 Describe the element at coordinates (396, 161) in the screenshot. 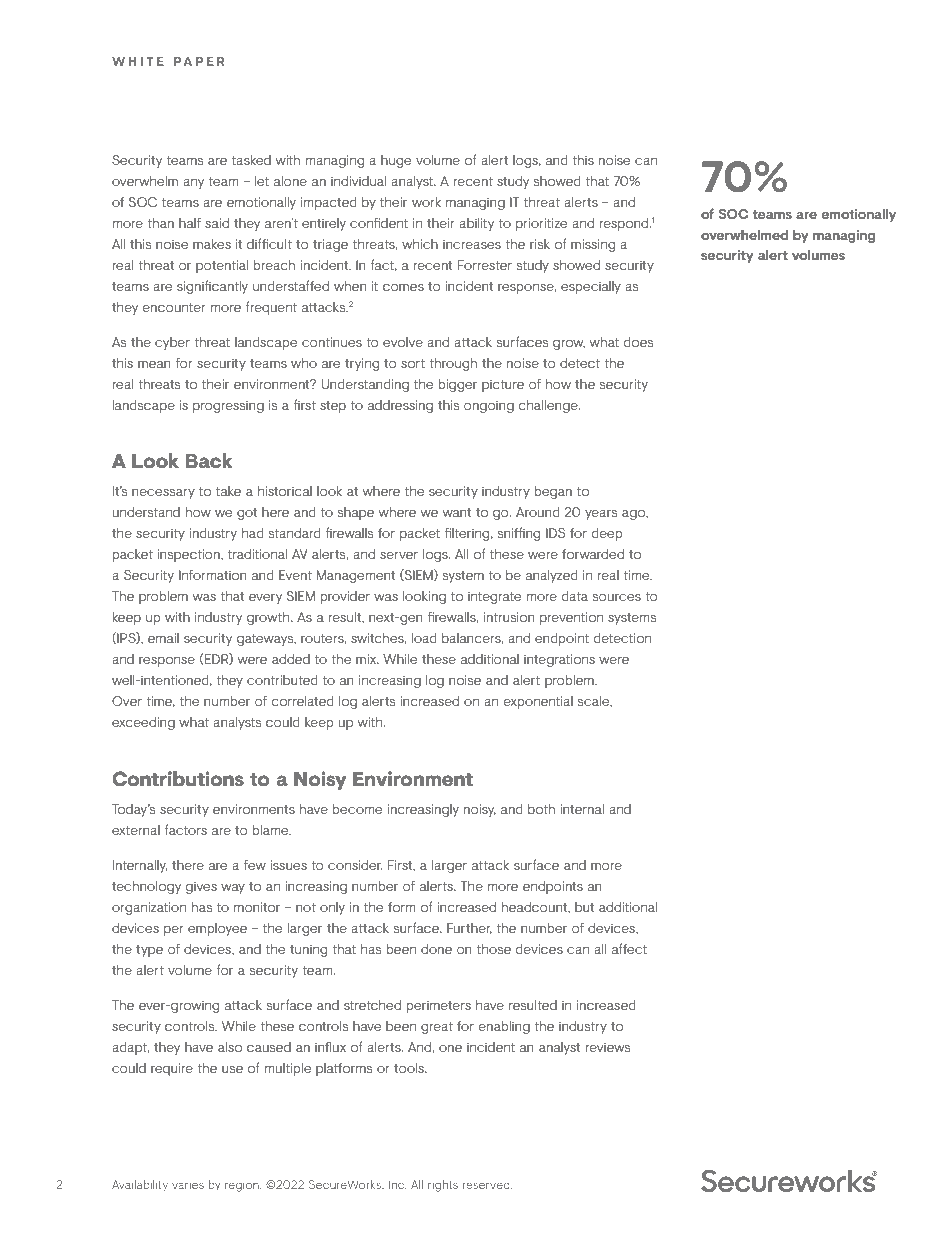

I see `huge` at that location.
